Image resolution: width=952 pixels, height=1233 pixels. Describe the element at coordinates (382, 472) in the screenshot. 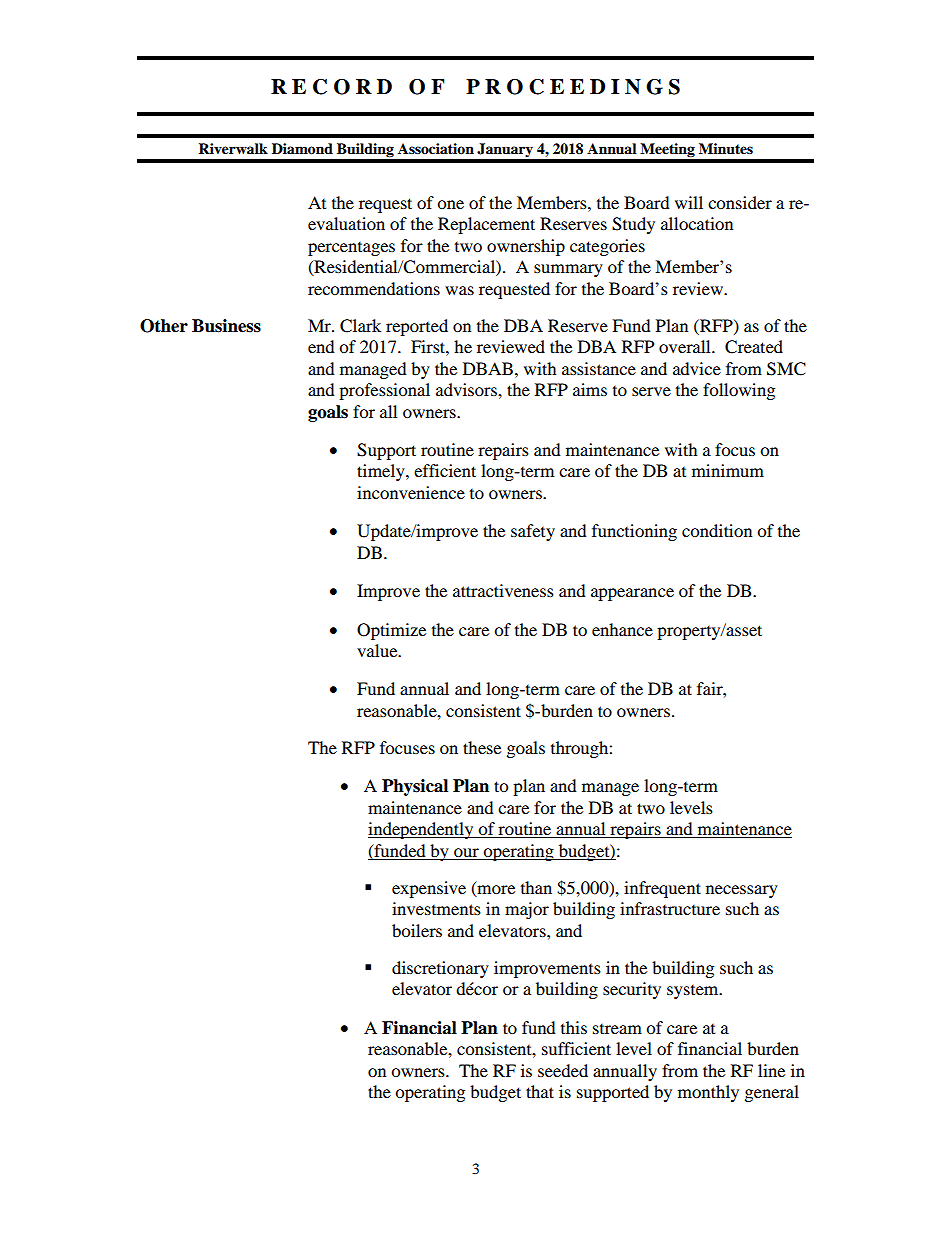

I see `timely` at that location.
